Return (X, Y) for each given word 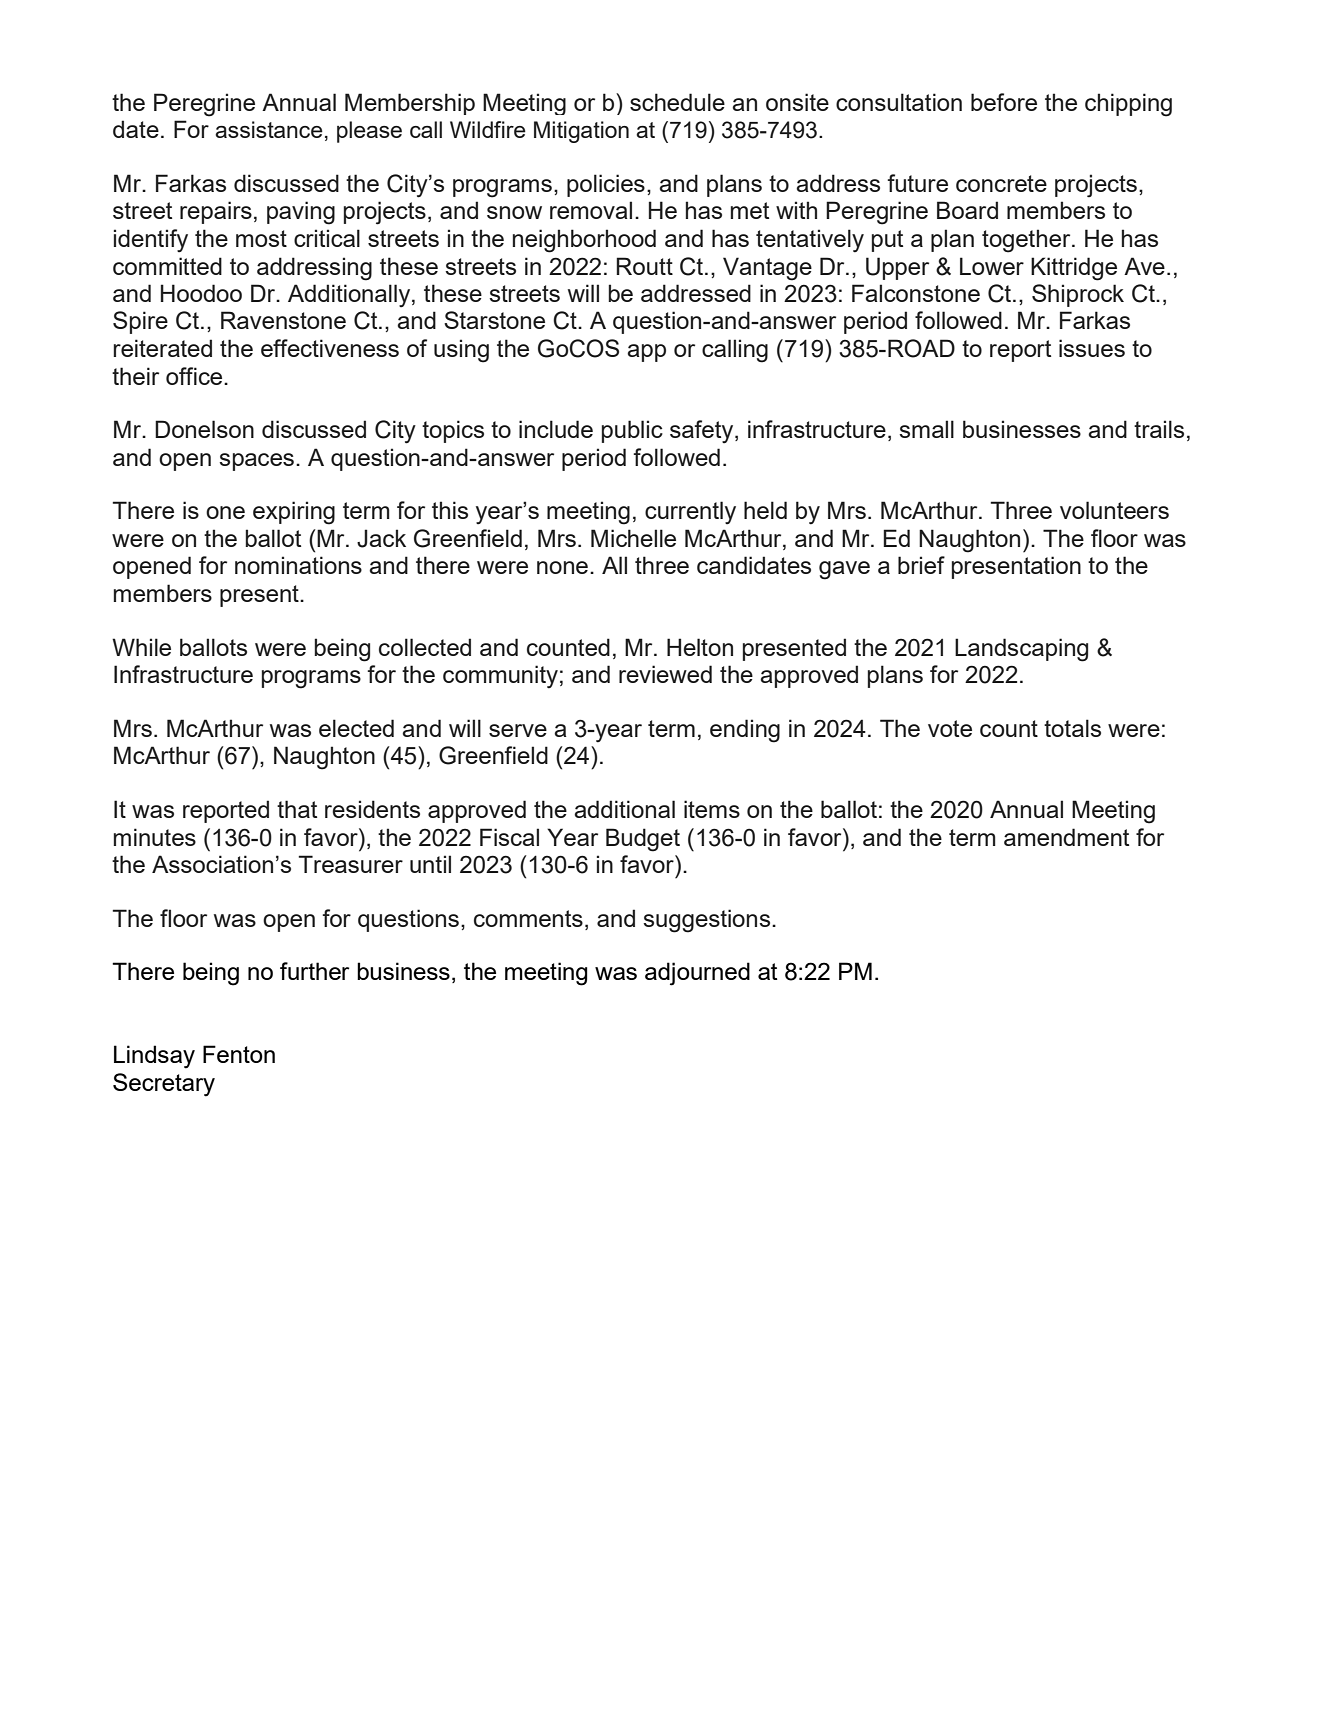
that (297, 809)
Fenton (239, 1054)
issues (1092, 348)
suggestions (708, 921)
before (1004, 102)
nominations (298, 565)
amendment (1066, 837)
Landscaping (1021, 650)
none (562, 567)
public (632, 431)
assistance (269, 129)
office (195, 376)
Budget (643, 840)
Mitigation (581, 132)
